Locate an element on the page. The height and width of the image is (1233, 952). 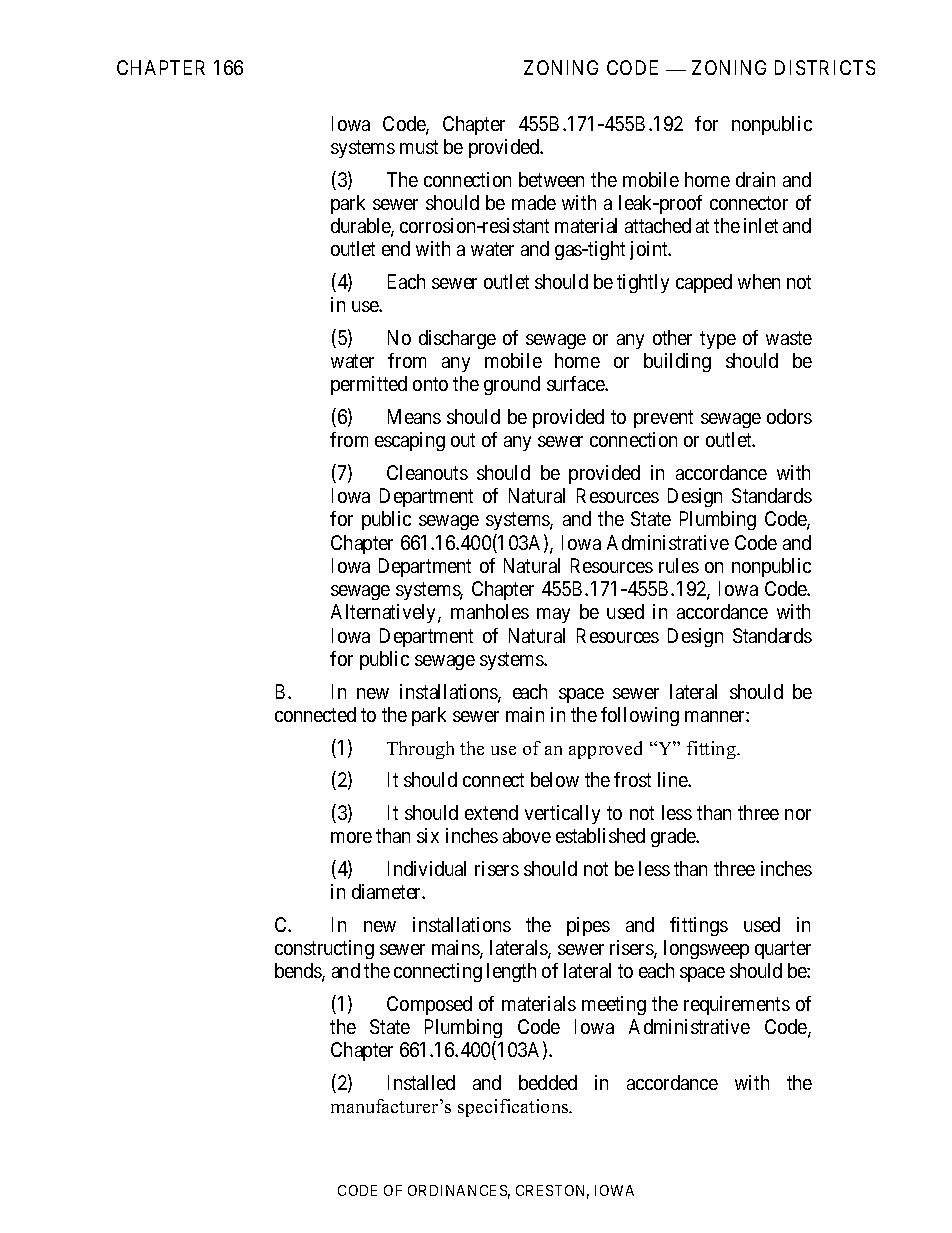
permitted is located at coordinates (369, 385).
